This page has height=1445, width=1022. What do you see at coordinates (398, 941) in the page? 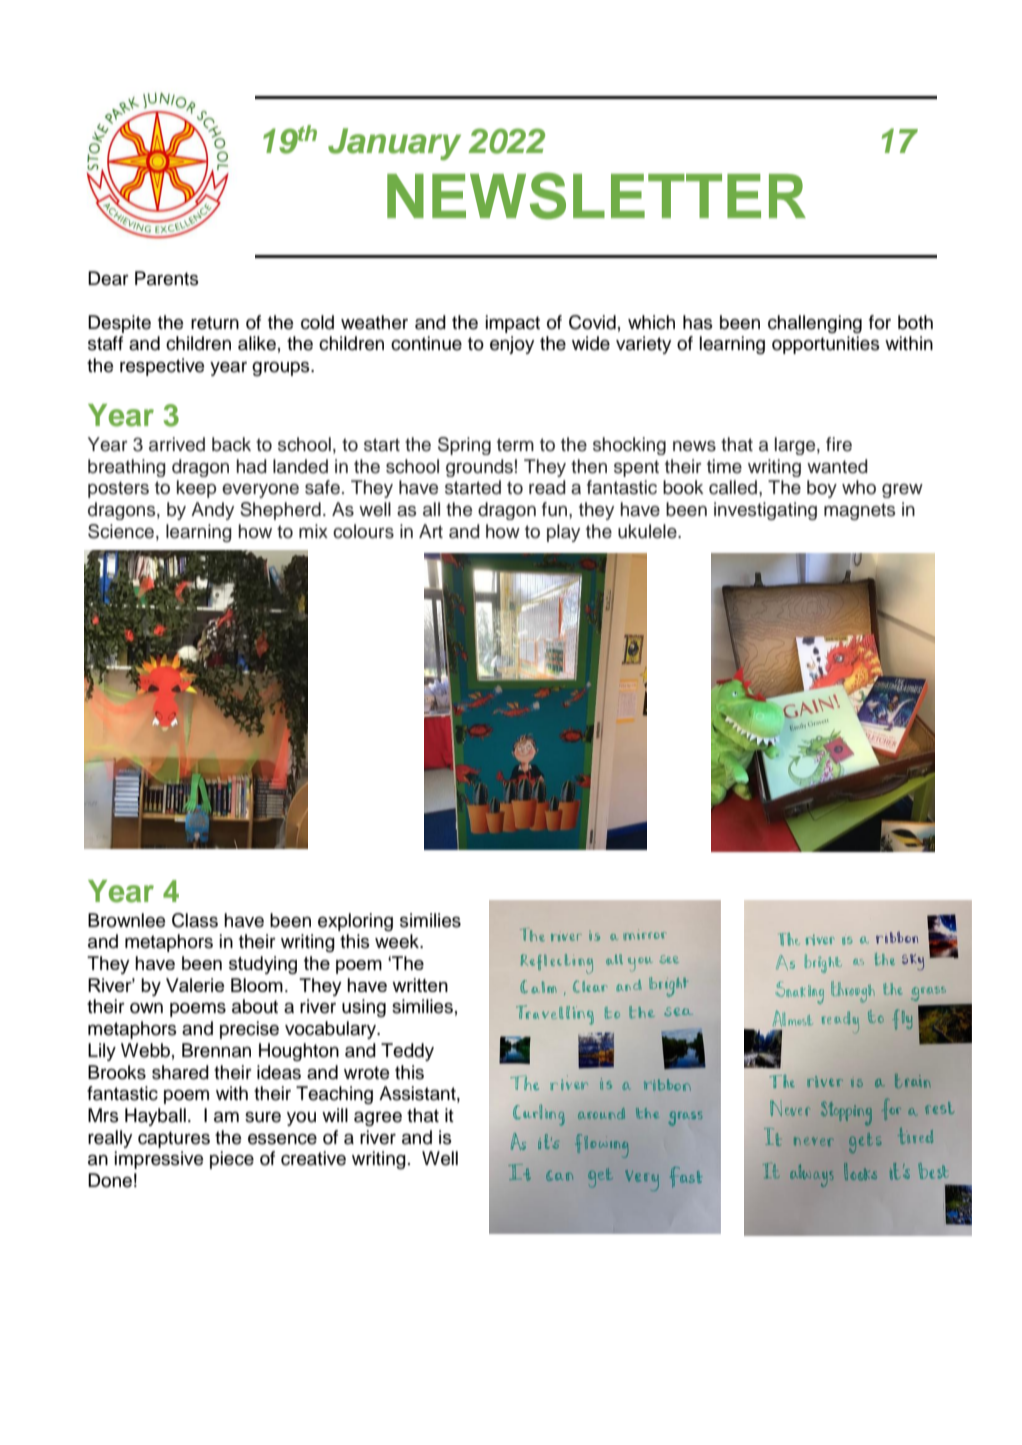
I see `week` at bounding box center [398, 941].
